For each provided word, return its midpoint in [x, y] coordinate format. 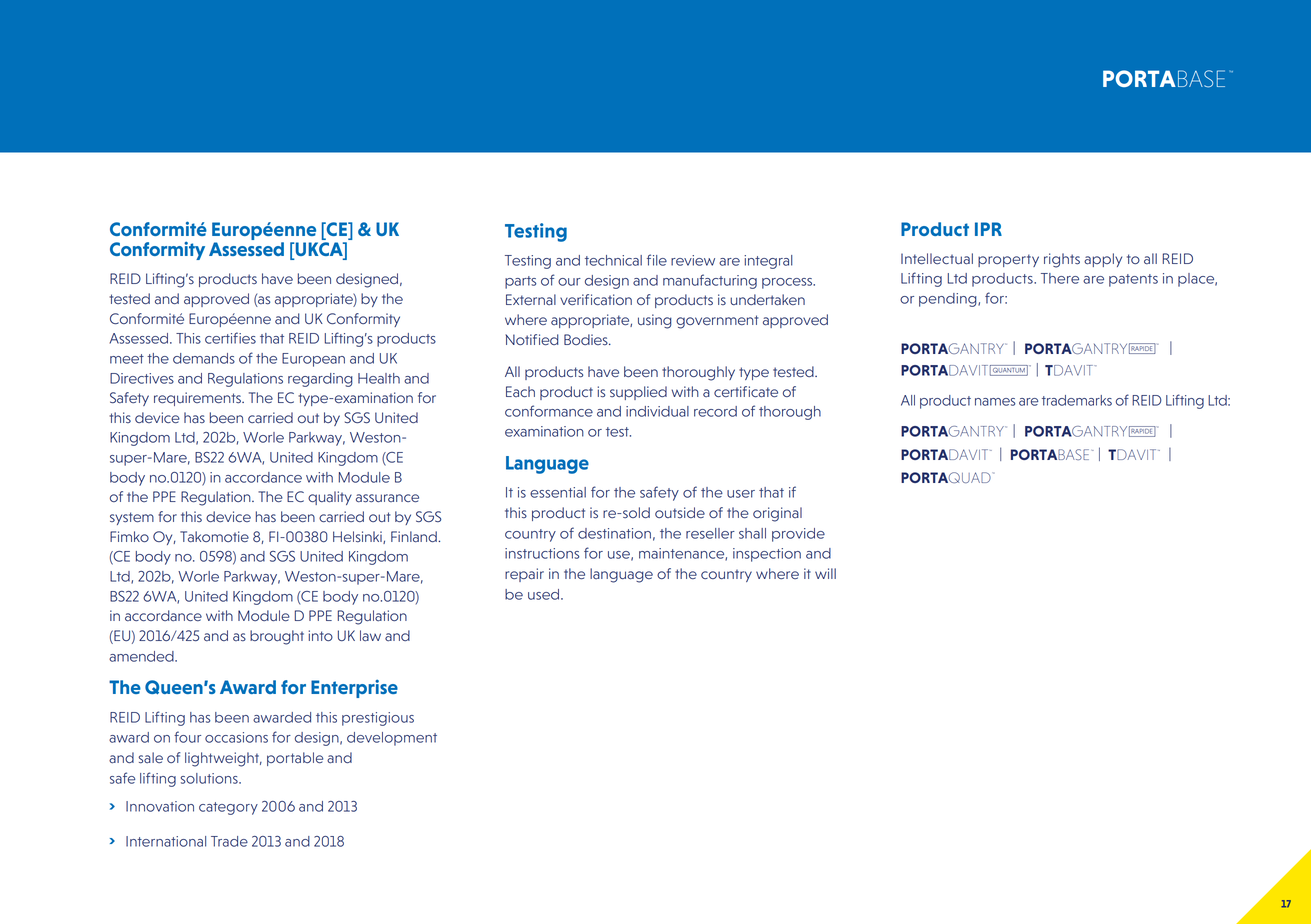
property [1008, 260]
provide [798, 535]
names [995, 402]
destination [614, 533]
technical [613, 260]
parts [520, 282]
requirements [198, 399]
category [228, 808]
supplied [638, 393]
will [825, 573]
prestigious [378, 719]
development [392, 739]
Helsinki [358, 537]
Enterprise [354, 688]
